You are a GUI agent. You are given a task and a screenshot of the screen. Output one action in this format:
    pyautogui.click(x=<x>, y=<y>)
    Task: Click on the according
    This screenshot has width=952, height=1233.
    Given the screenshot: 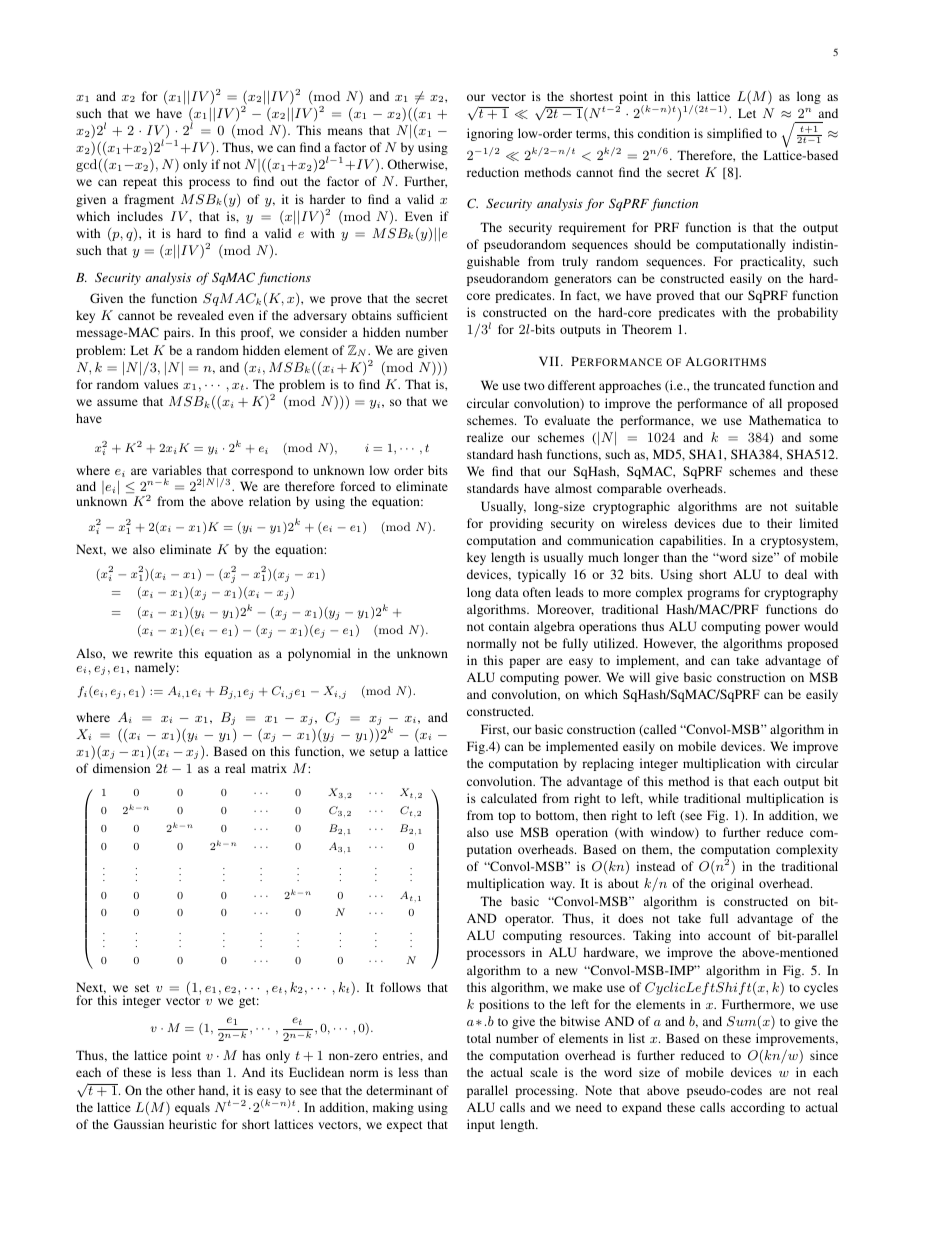 What is the action you would take?
    pyautogui.click(x=758, y=1108)
